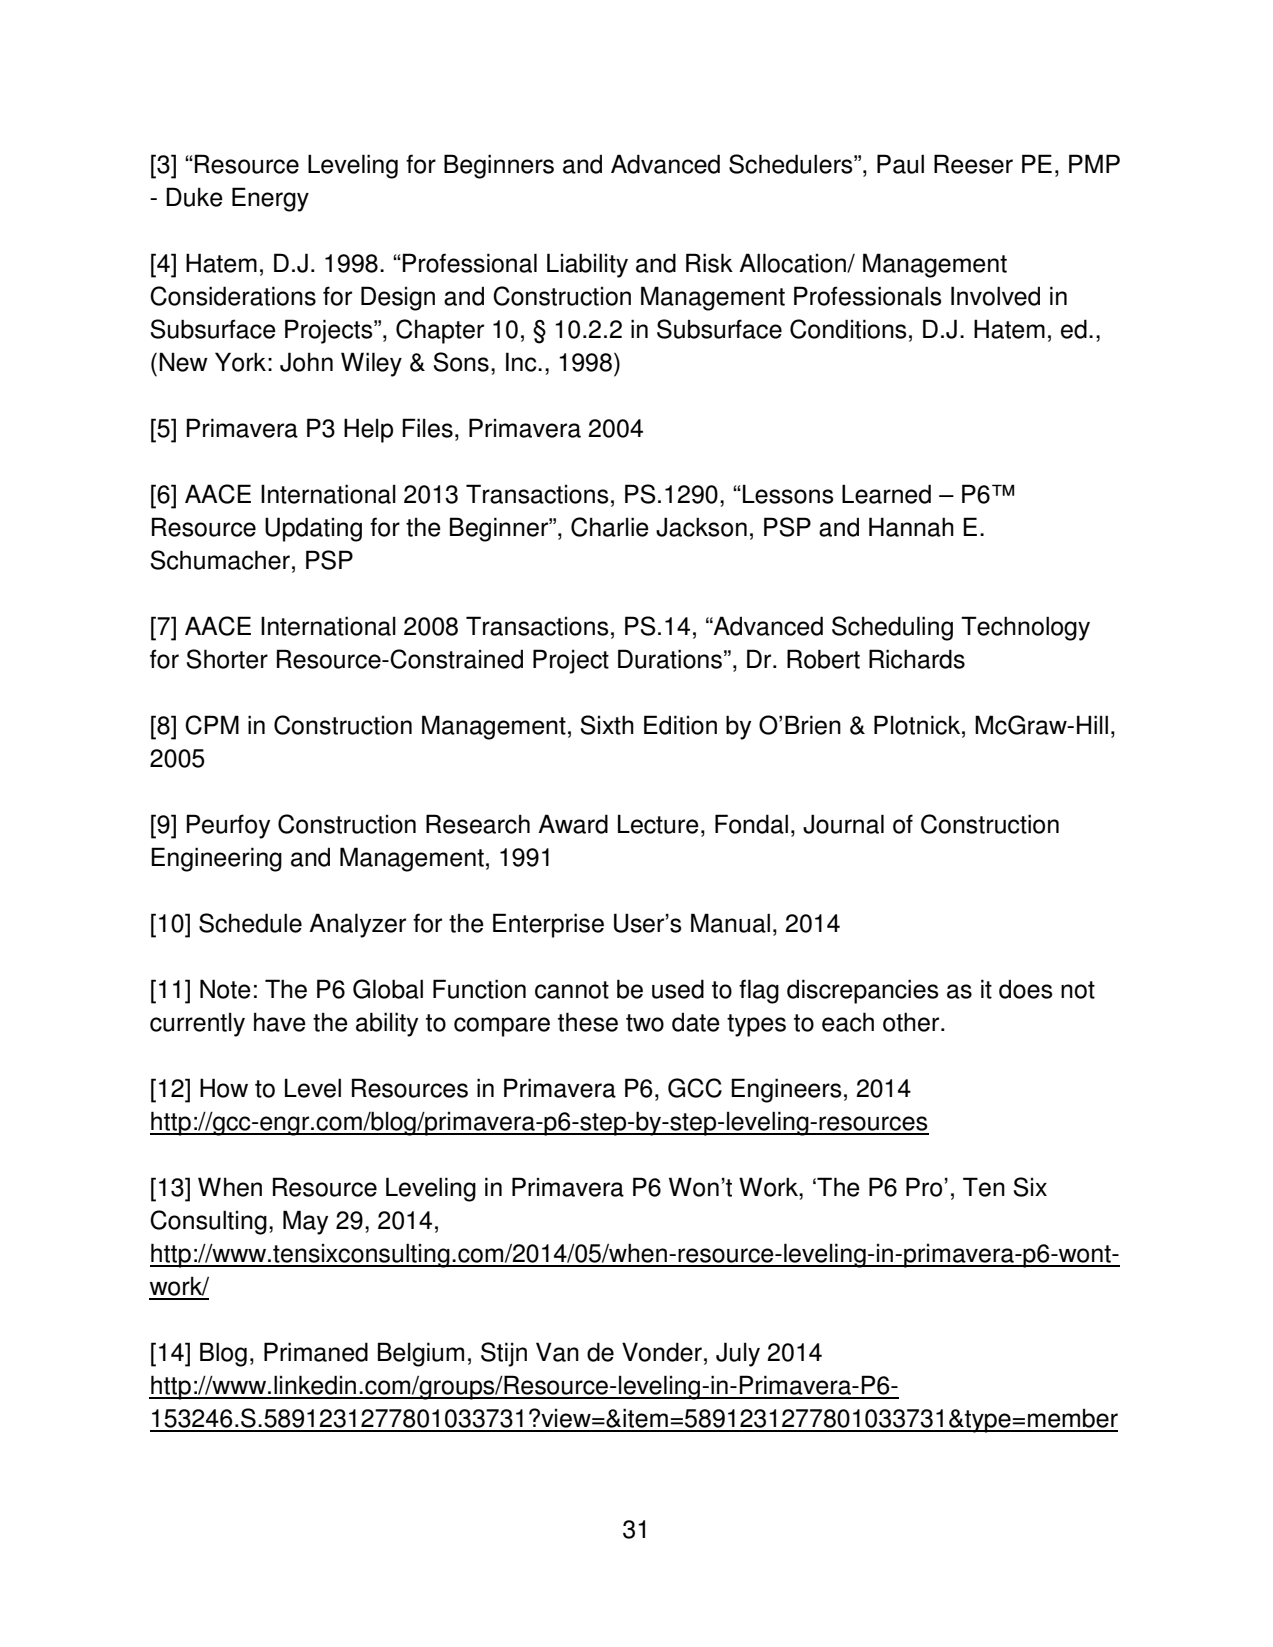 This screenshot has height=1647, width=1273. What do you see at coordinates (421, 1354) in the screenshot?
I see `Belgium` at bounding box center [421, 1354].
